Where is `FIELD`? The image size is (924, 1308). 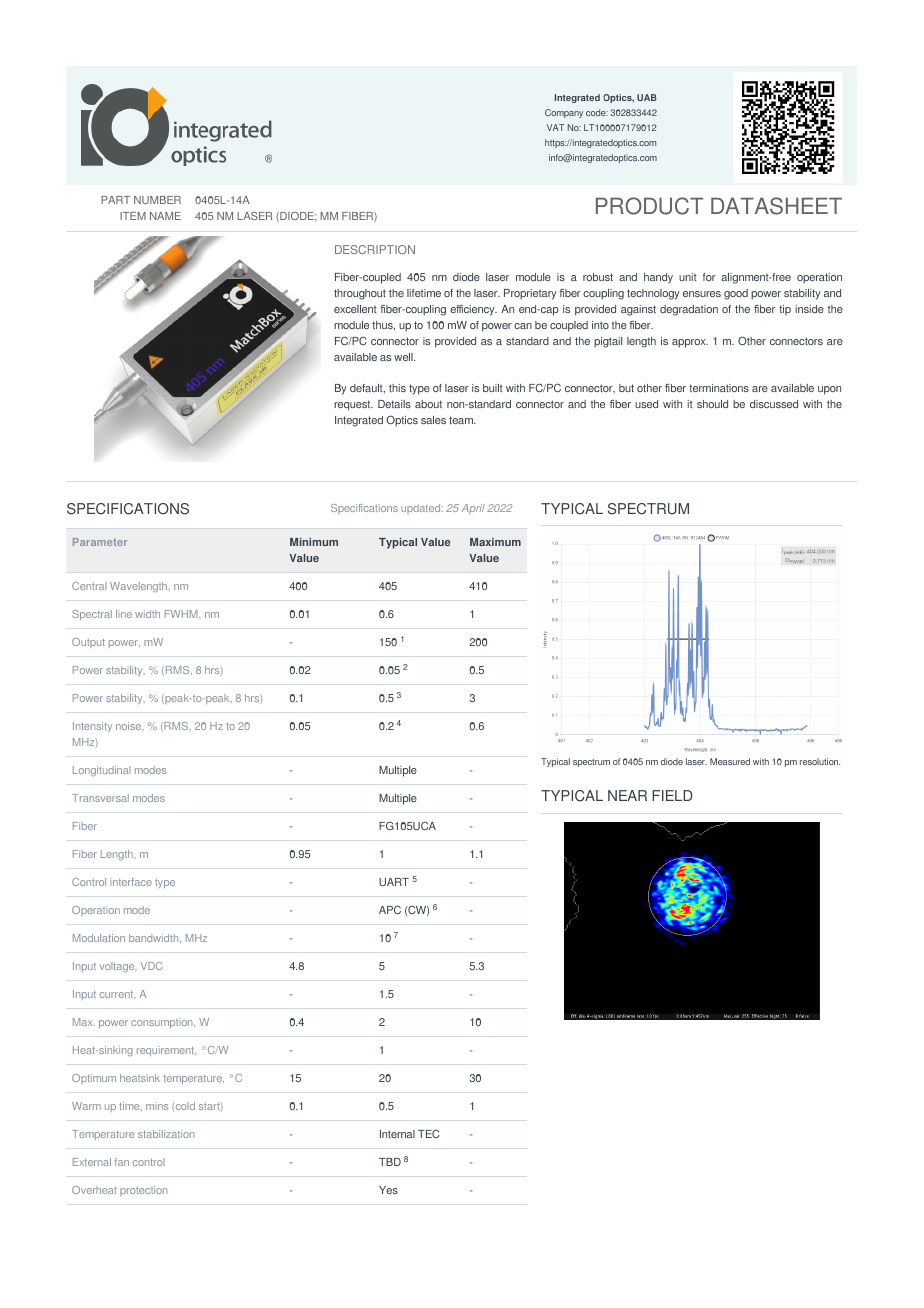
FIELD is located at coordinates (672, 795).
